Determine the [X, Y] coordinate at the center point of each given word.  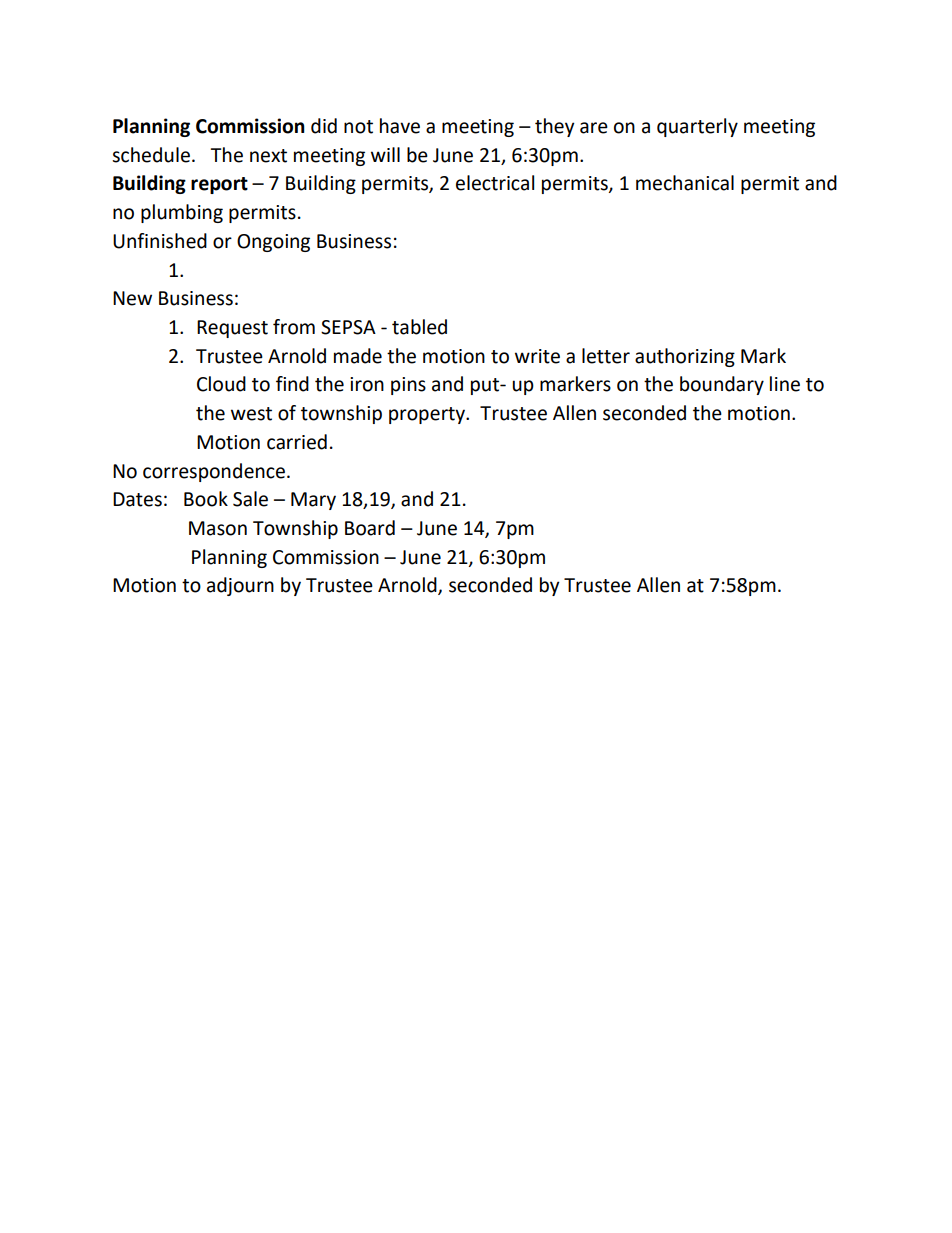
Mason [218, 528]
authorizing [685, 357]
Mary [313, 501]
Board [370, 528]
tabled [419, 327]
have [400, 126]
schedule [151, 155]
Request [232, 329]
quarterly [697, 127]
